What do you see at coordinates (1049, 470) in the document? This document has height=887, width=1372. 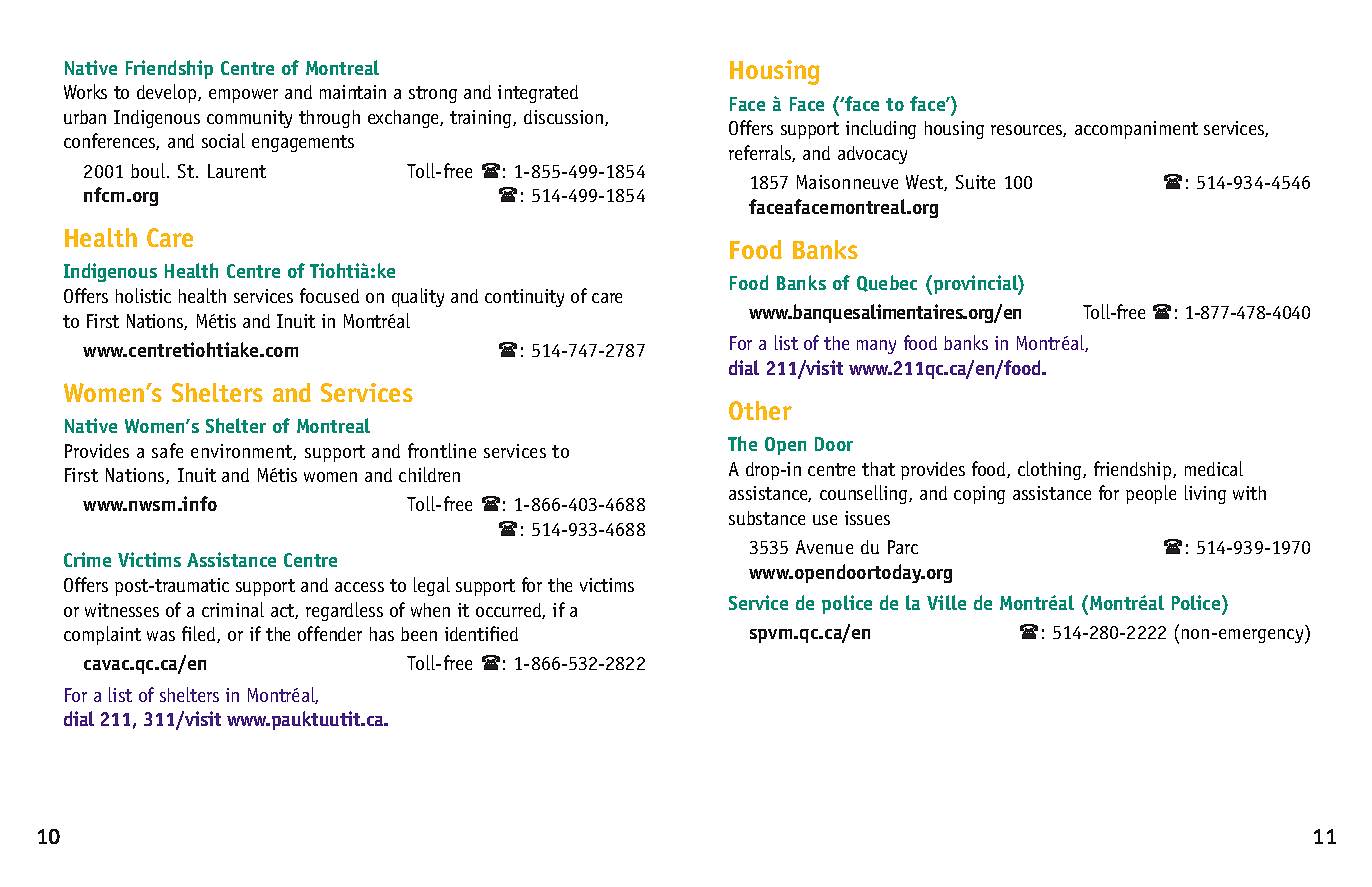 I see `clothing` at bounding box center [1049, 470].
